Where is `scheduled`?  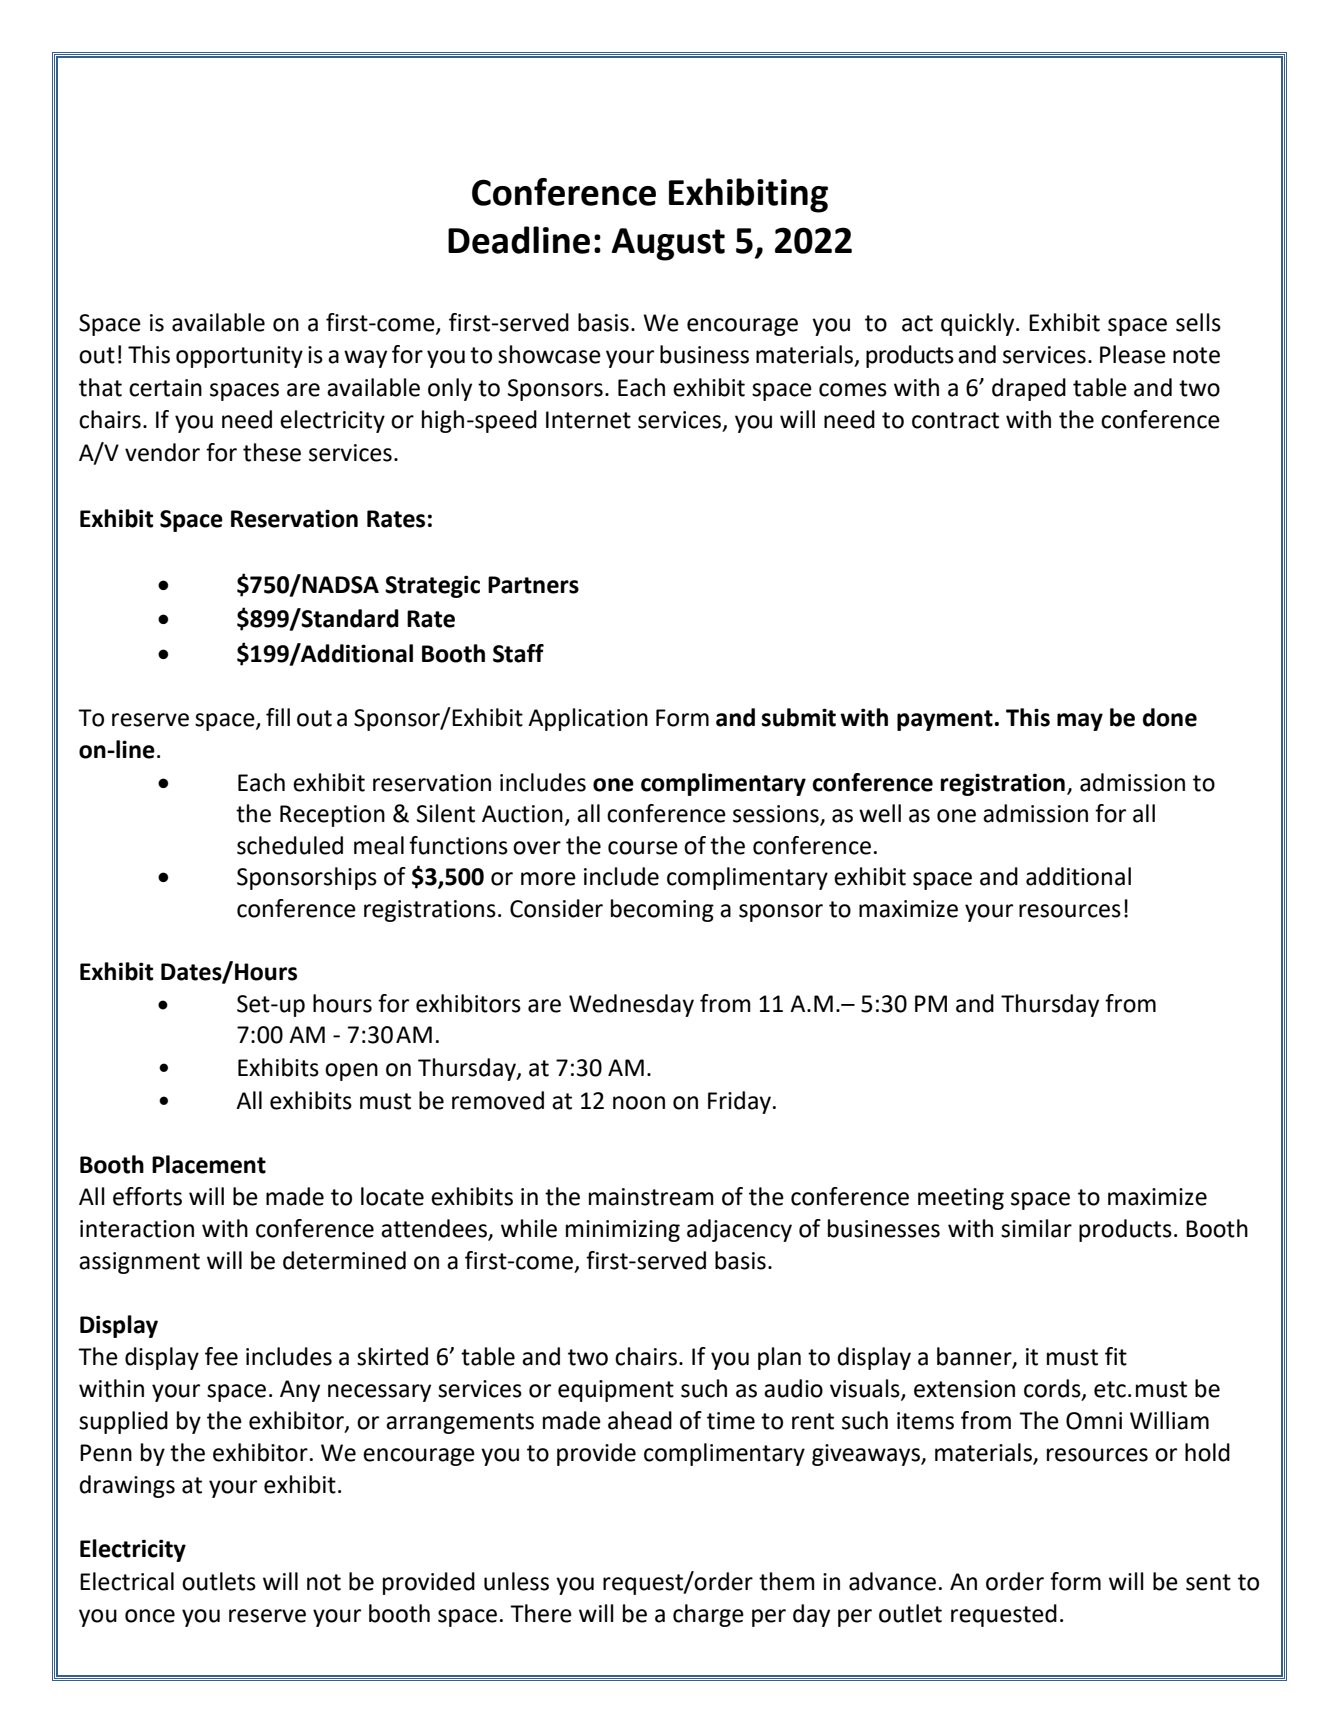
scheduled is located at coordinates (290, 845).
